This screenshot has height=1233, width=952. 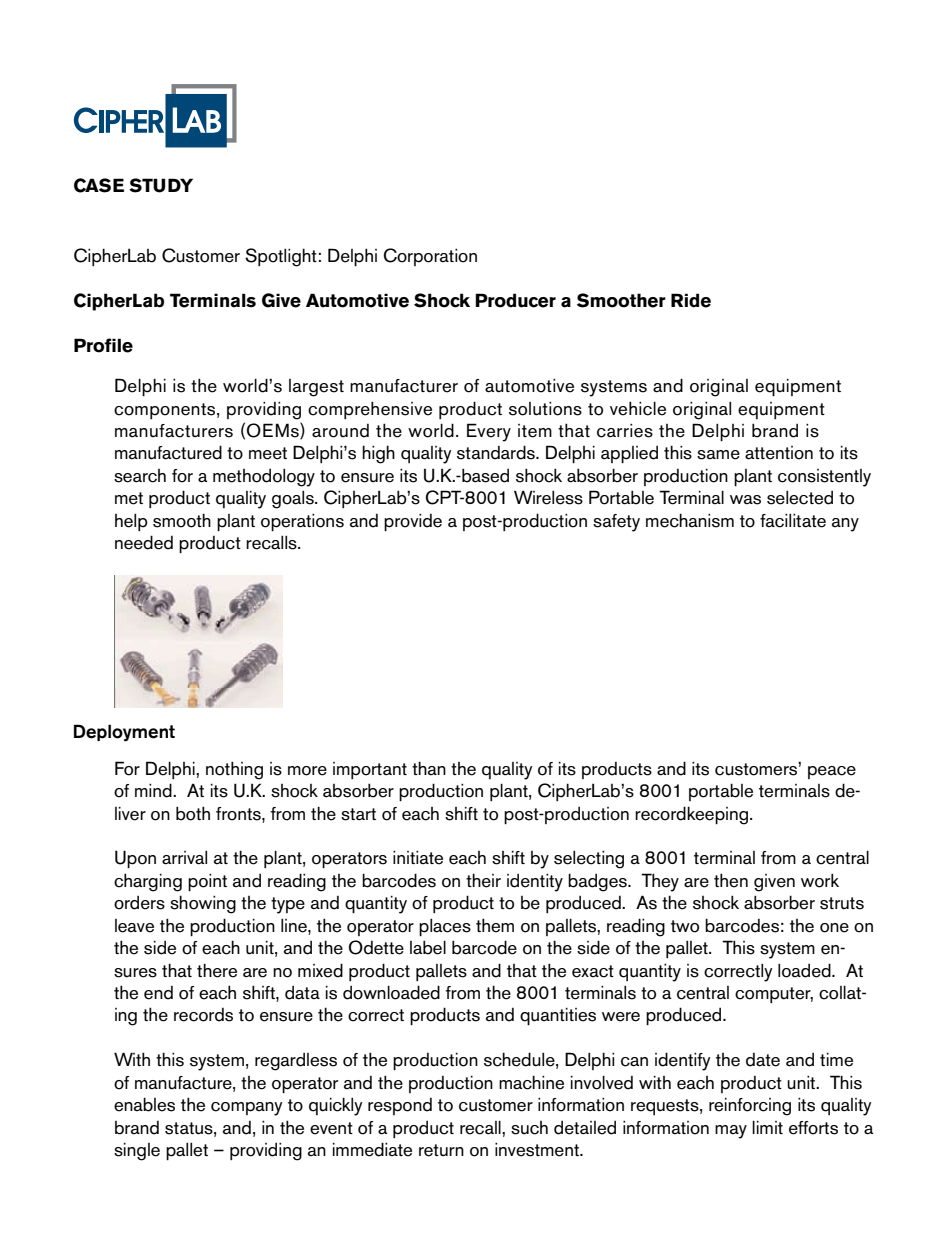 What do you see at coordinates (430, 257) in the screenshot?
I see `Corporation` at bounding box center [430, 257].
